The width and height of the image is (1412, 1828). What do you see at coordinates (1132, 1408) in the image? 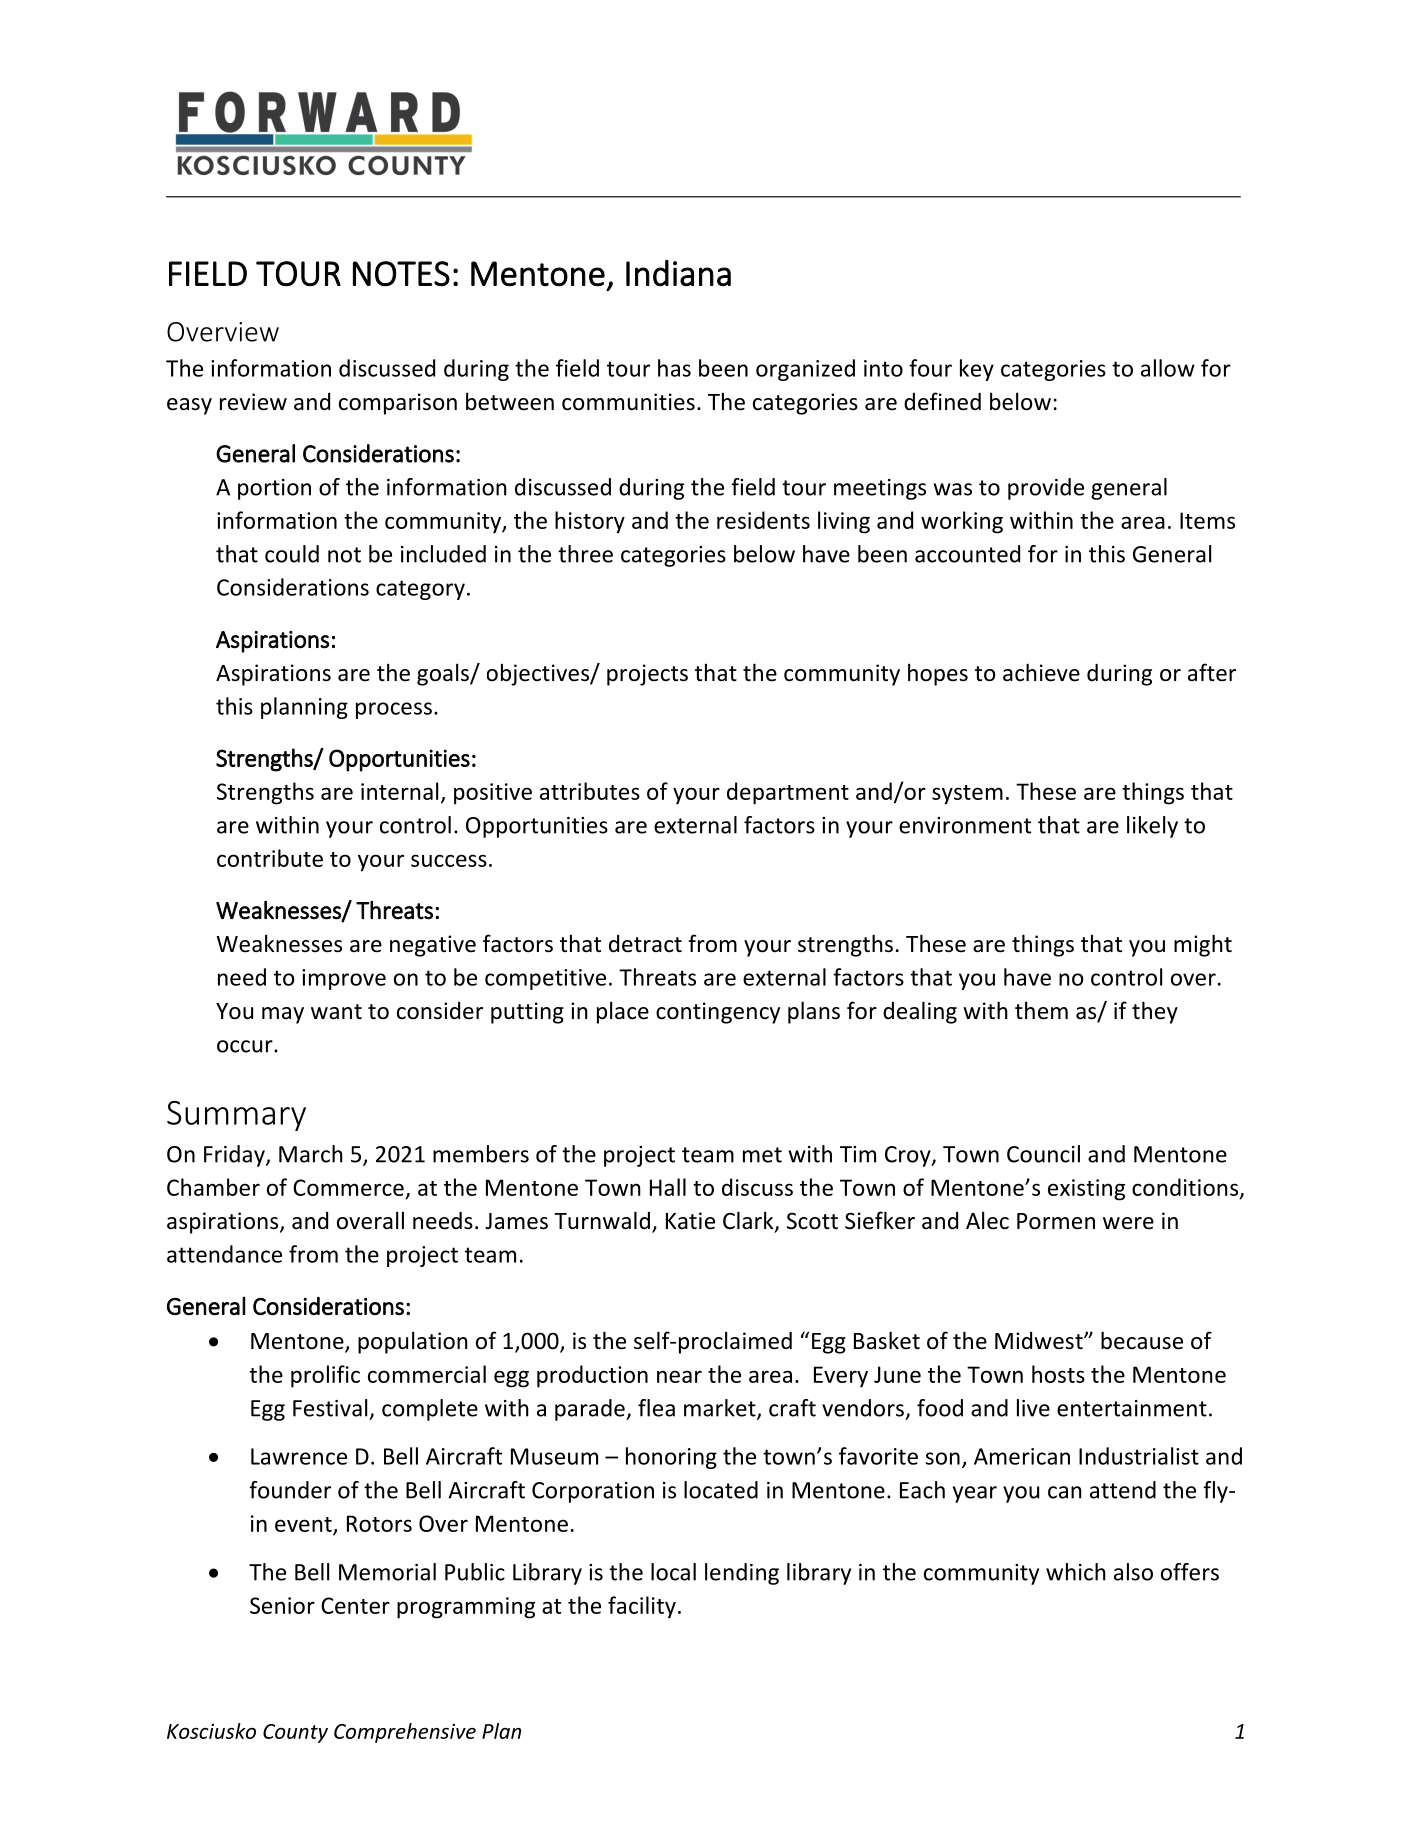
I see `entertainment` at bounding box center [1132, 1408].
